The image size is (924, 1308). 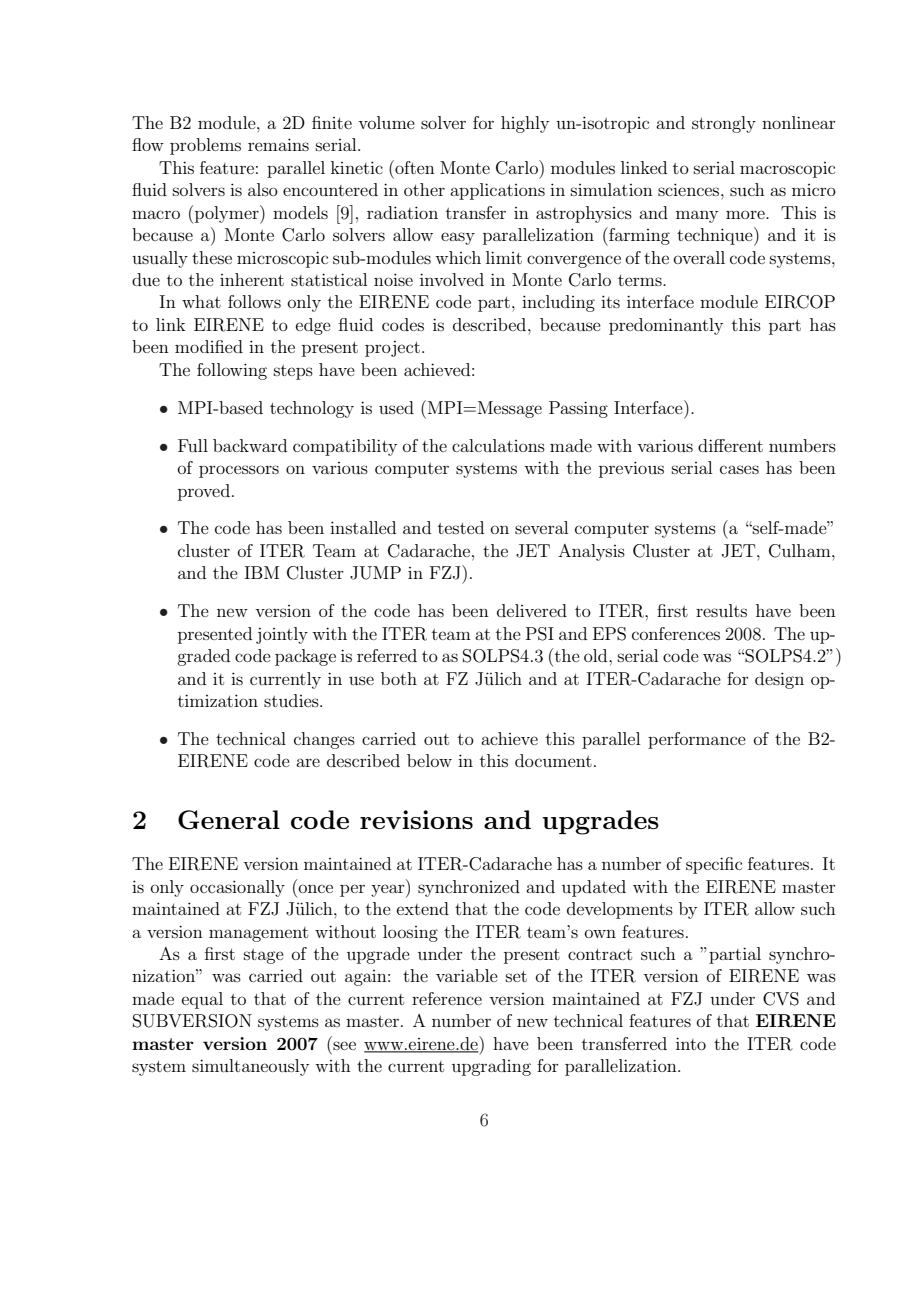 I want to click on problems, so click(x=205, y=146).
